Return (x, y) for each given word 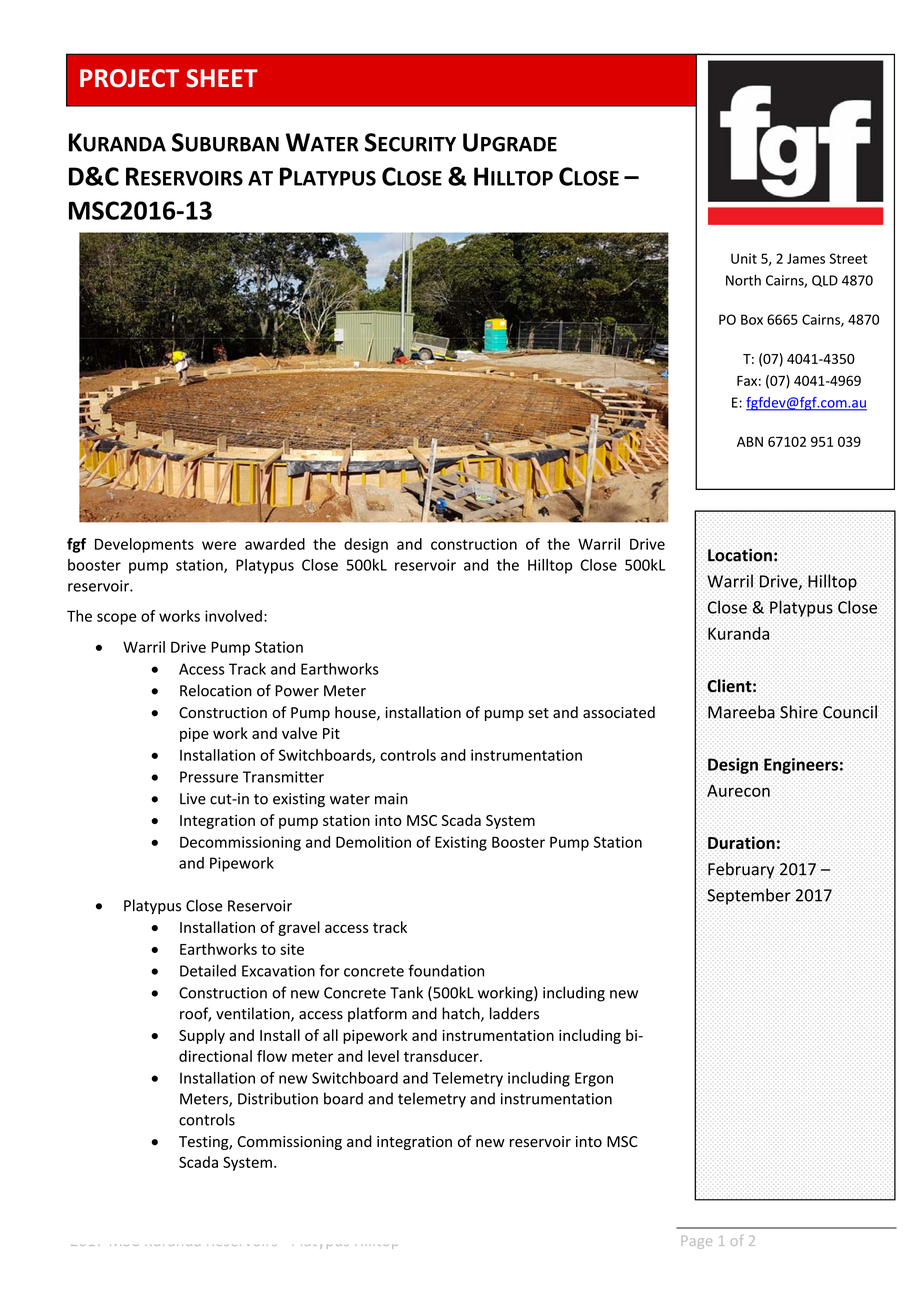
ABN (750, 442)
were (219, 545)
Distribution (278, 1098)
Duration (741, 842)
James (806, 258)
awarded (275, 544)
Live (193, 799)
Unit (744, 258)
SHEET (222, 78)
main (391, 799)
